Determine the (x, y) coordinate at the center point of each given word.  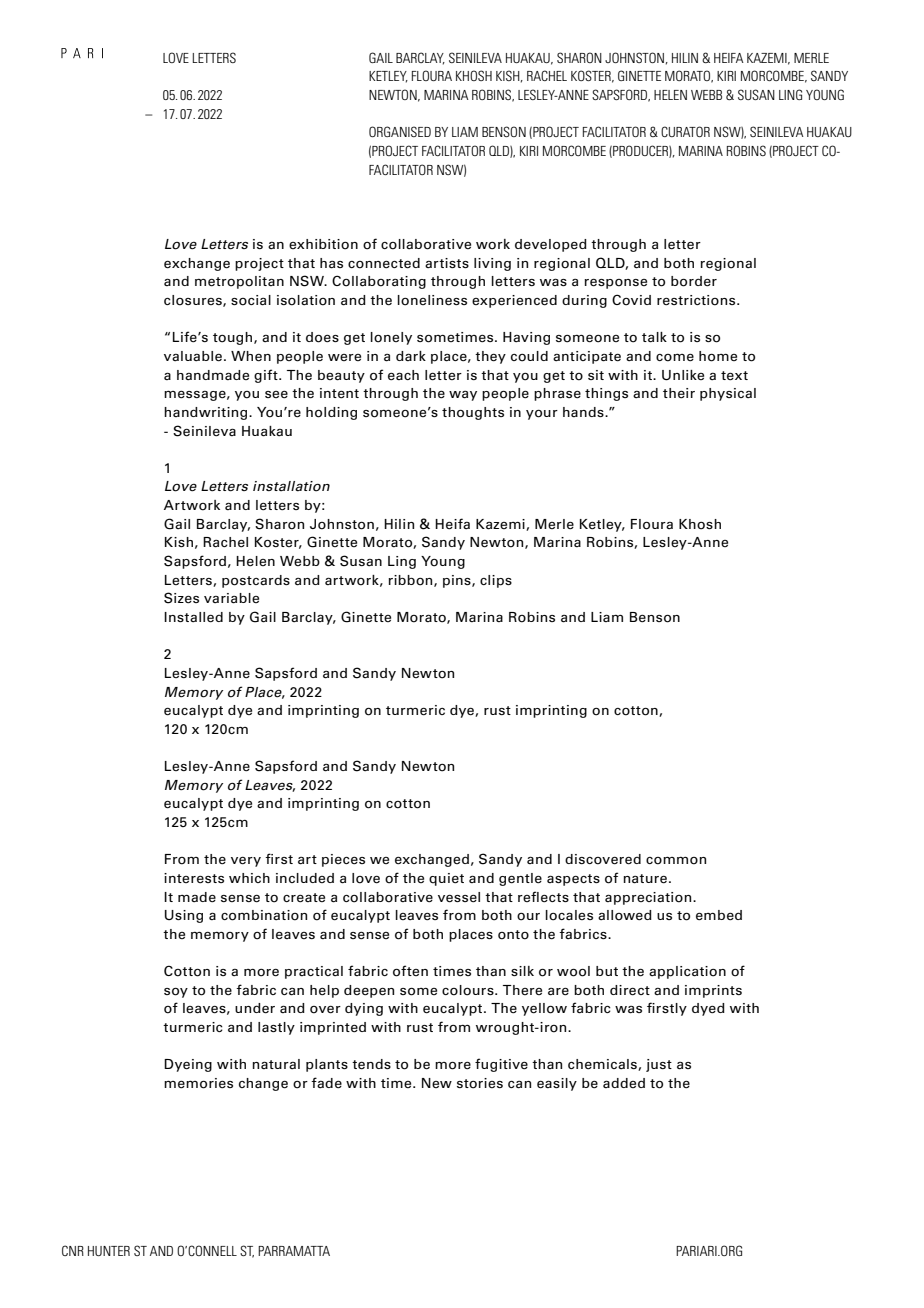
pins (458, 581)
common (676, 860)
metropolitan (239, 282)
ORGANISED (400, 131)
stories (480, 1083)
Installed (193, 617)
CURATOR (685, 131)
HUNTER (109, 1251)
